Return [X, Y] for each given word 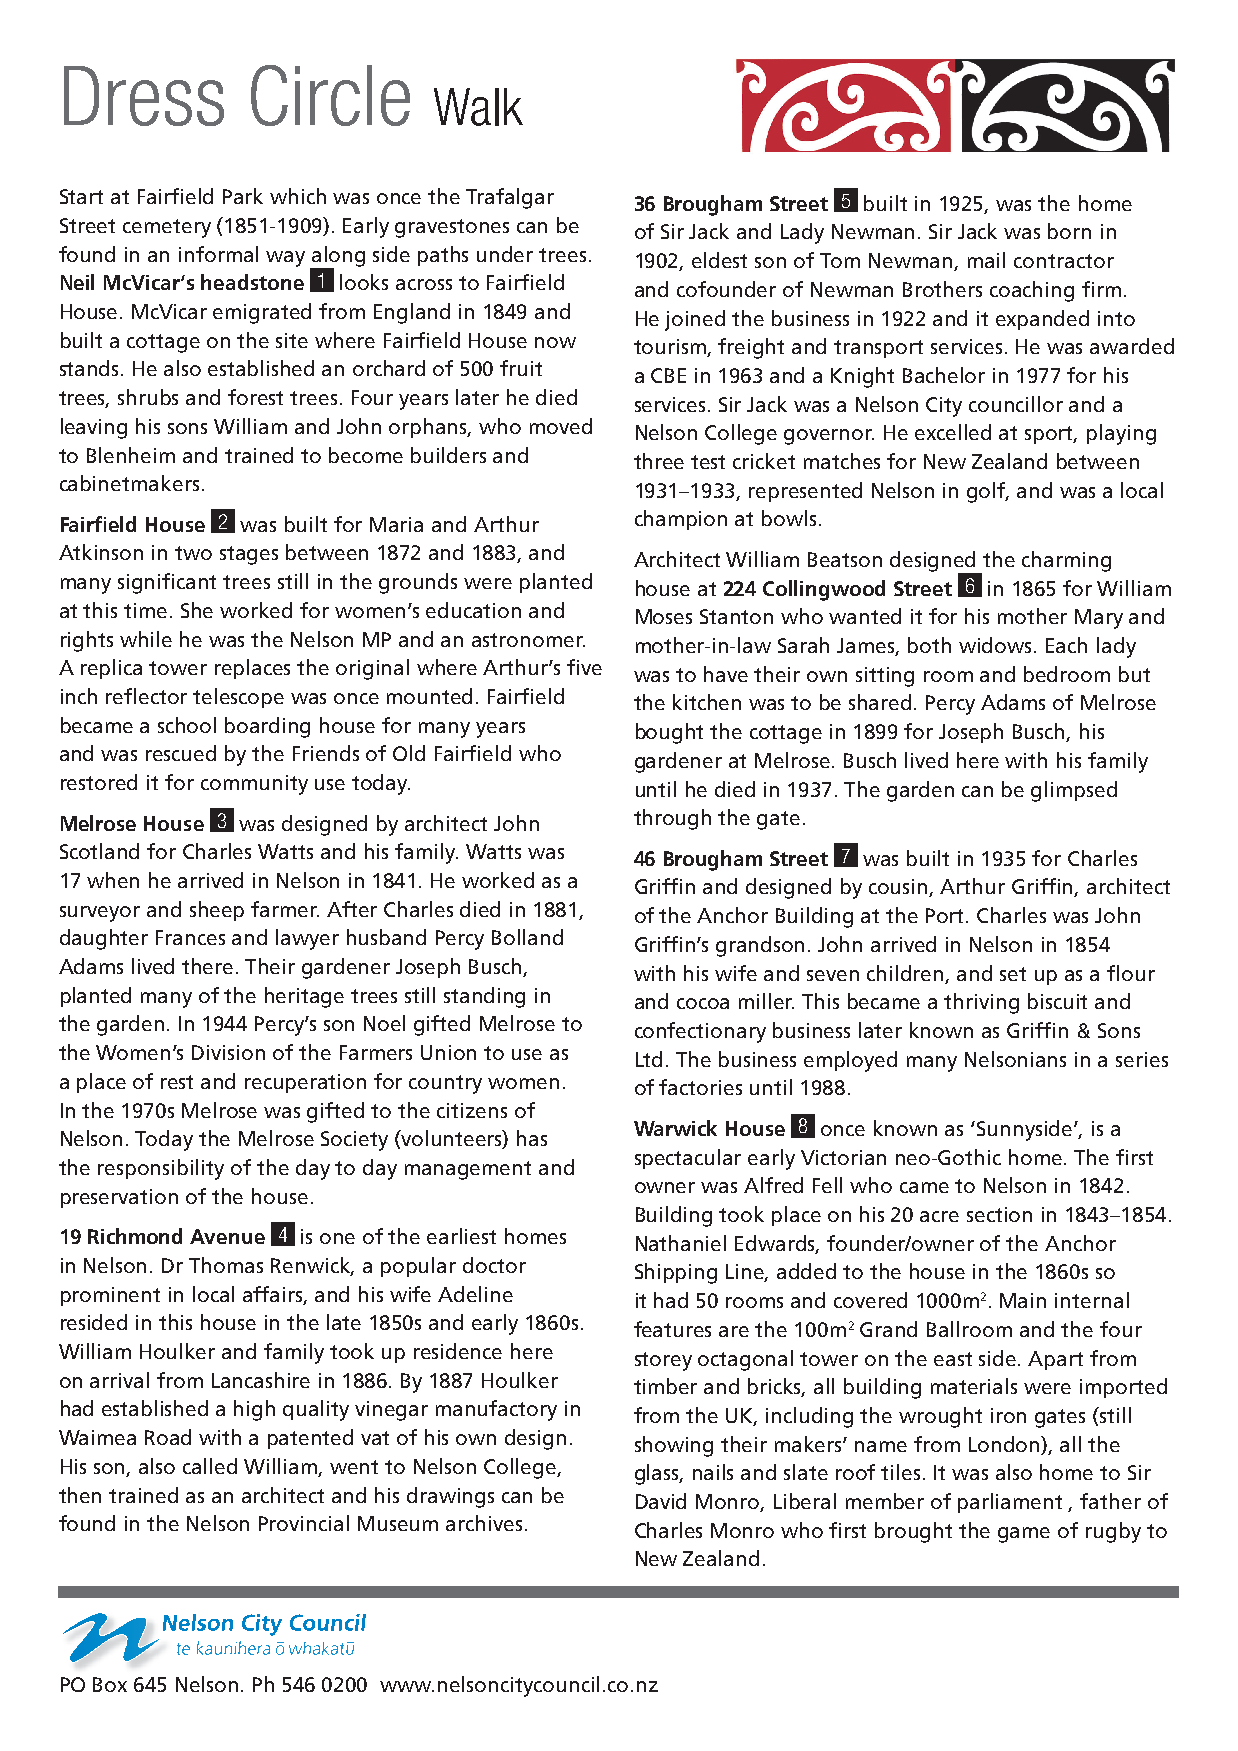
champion [681, 520]
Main [1023, 1300]
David [661, 1501]
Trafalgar [510, 198]
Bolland [527, 937]
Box [110, 1684]
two [193, 553]
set [1013, 974]
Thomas [226, 1265]
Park [243, 196]
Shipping [676, 1273]
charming [1066, 561]
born [1069, 231]
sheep [217, 911]
